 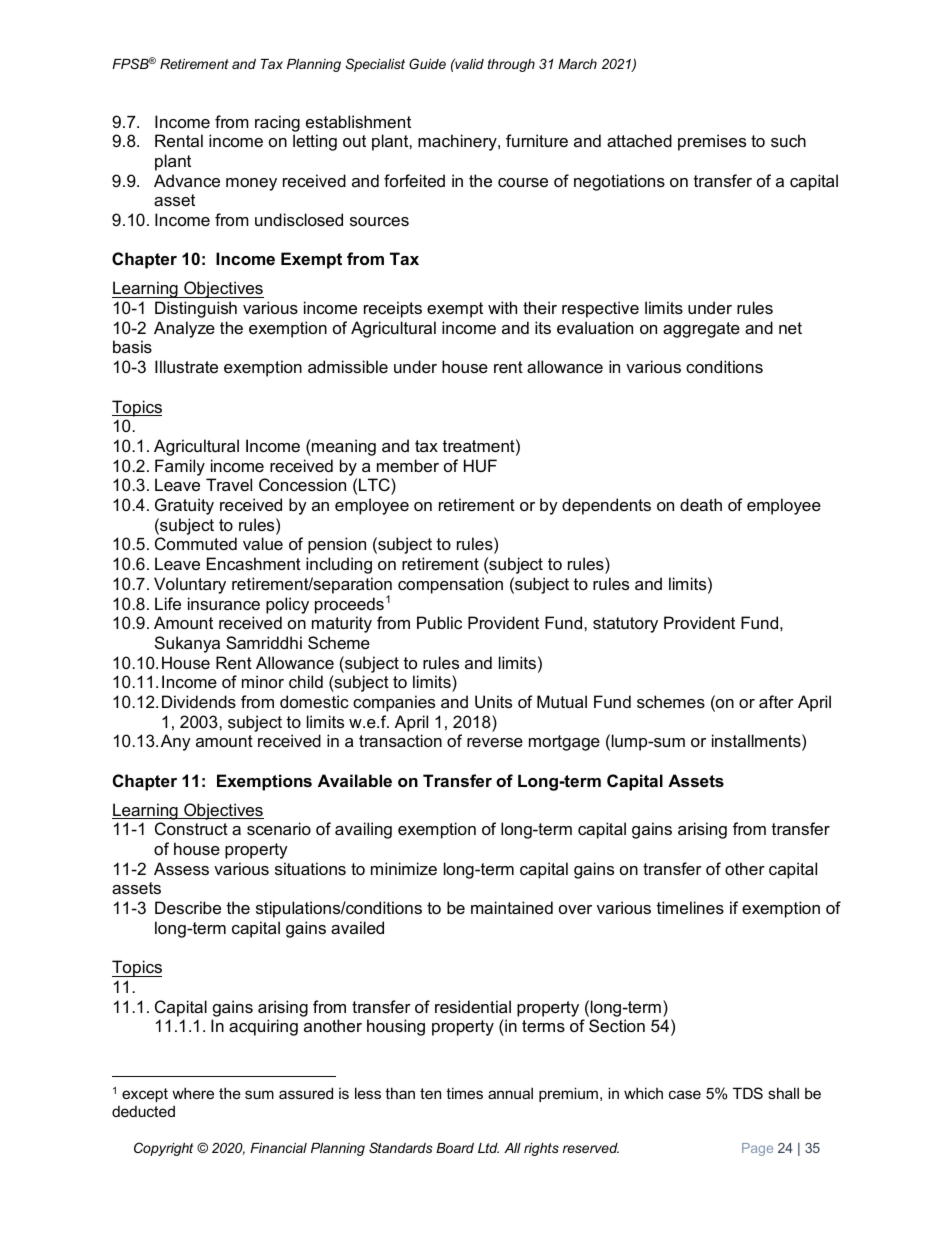 I want to click on Guide, so click(x=427, y=63).
